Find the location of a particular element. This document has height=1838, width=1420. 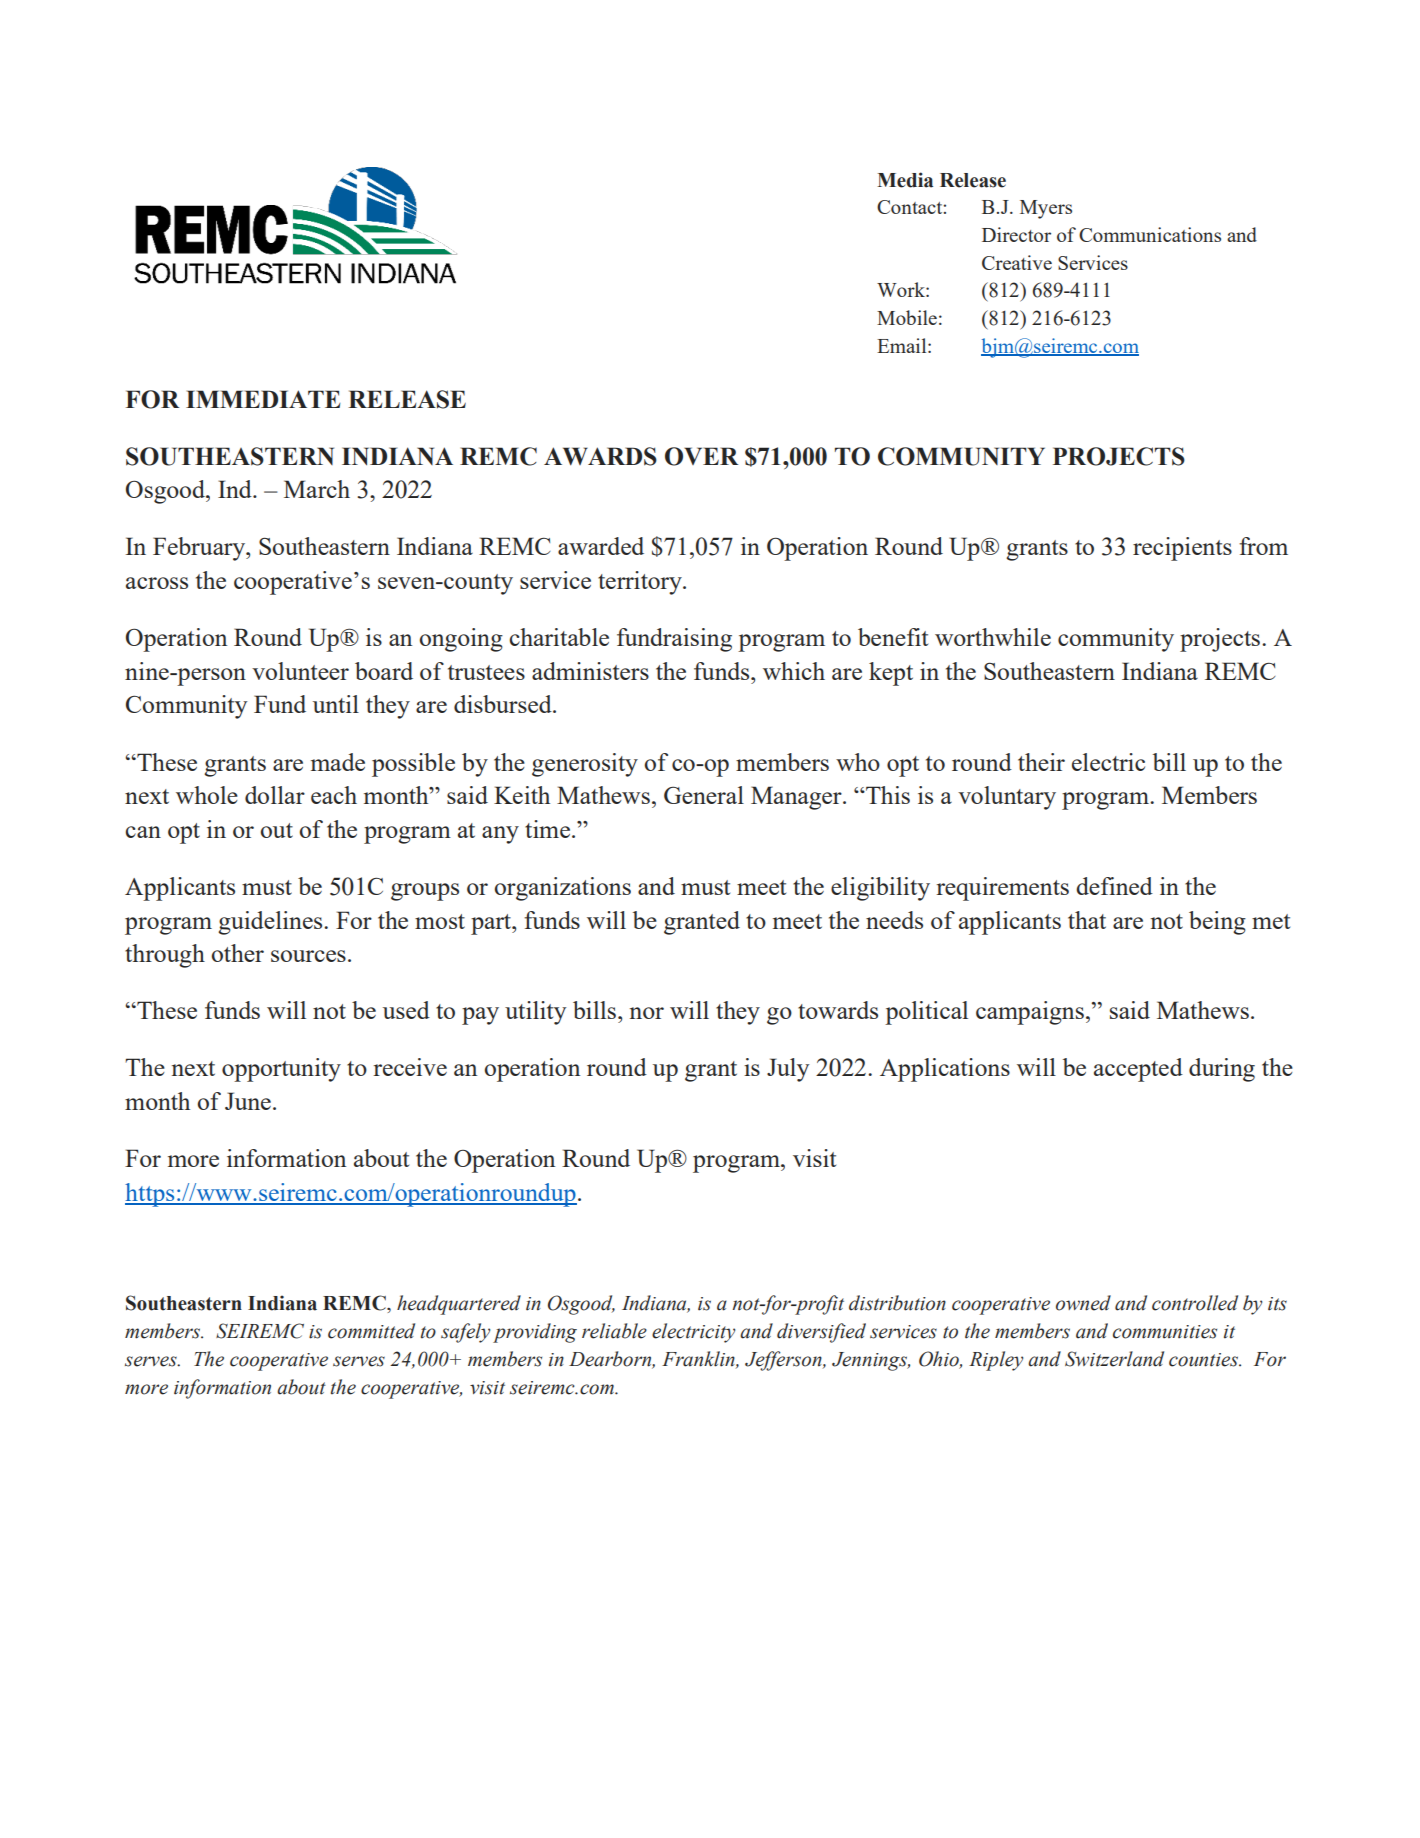

their is located at coordinates (1041, 762).
